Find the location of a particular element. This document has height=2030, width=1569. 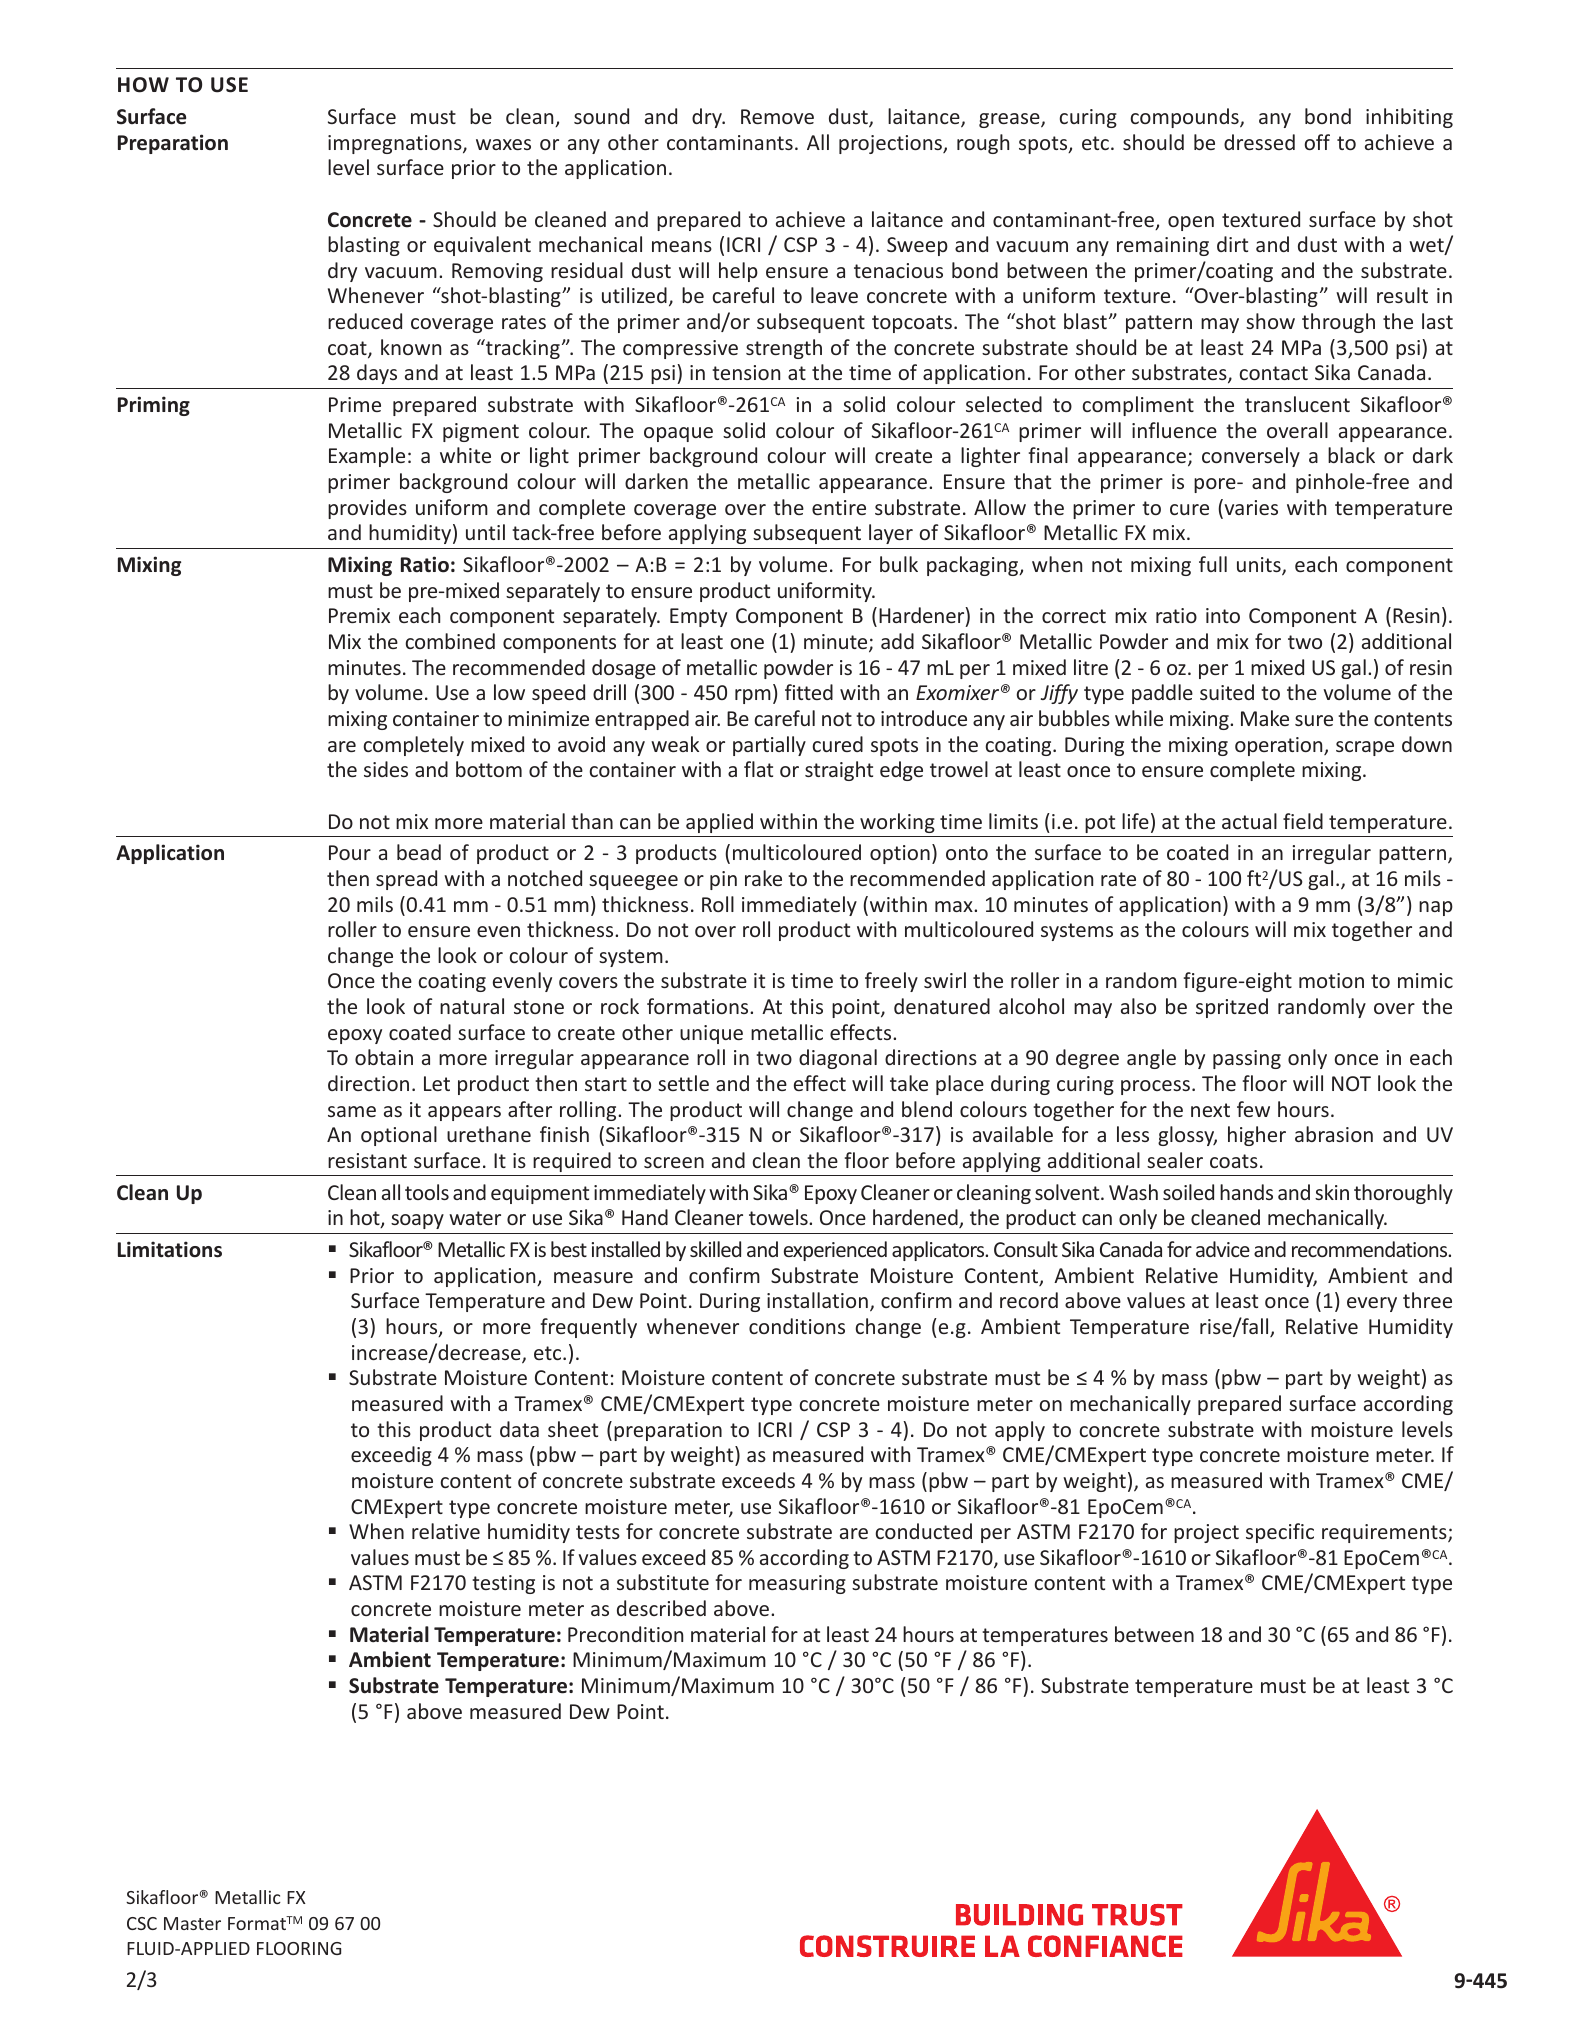

data is located at coordinates (519, 1429).
